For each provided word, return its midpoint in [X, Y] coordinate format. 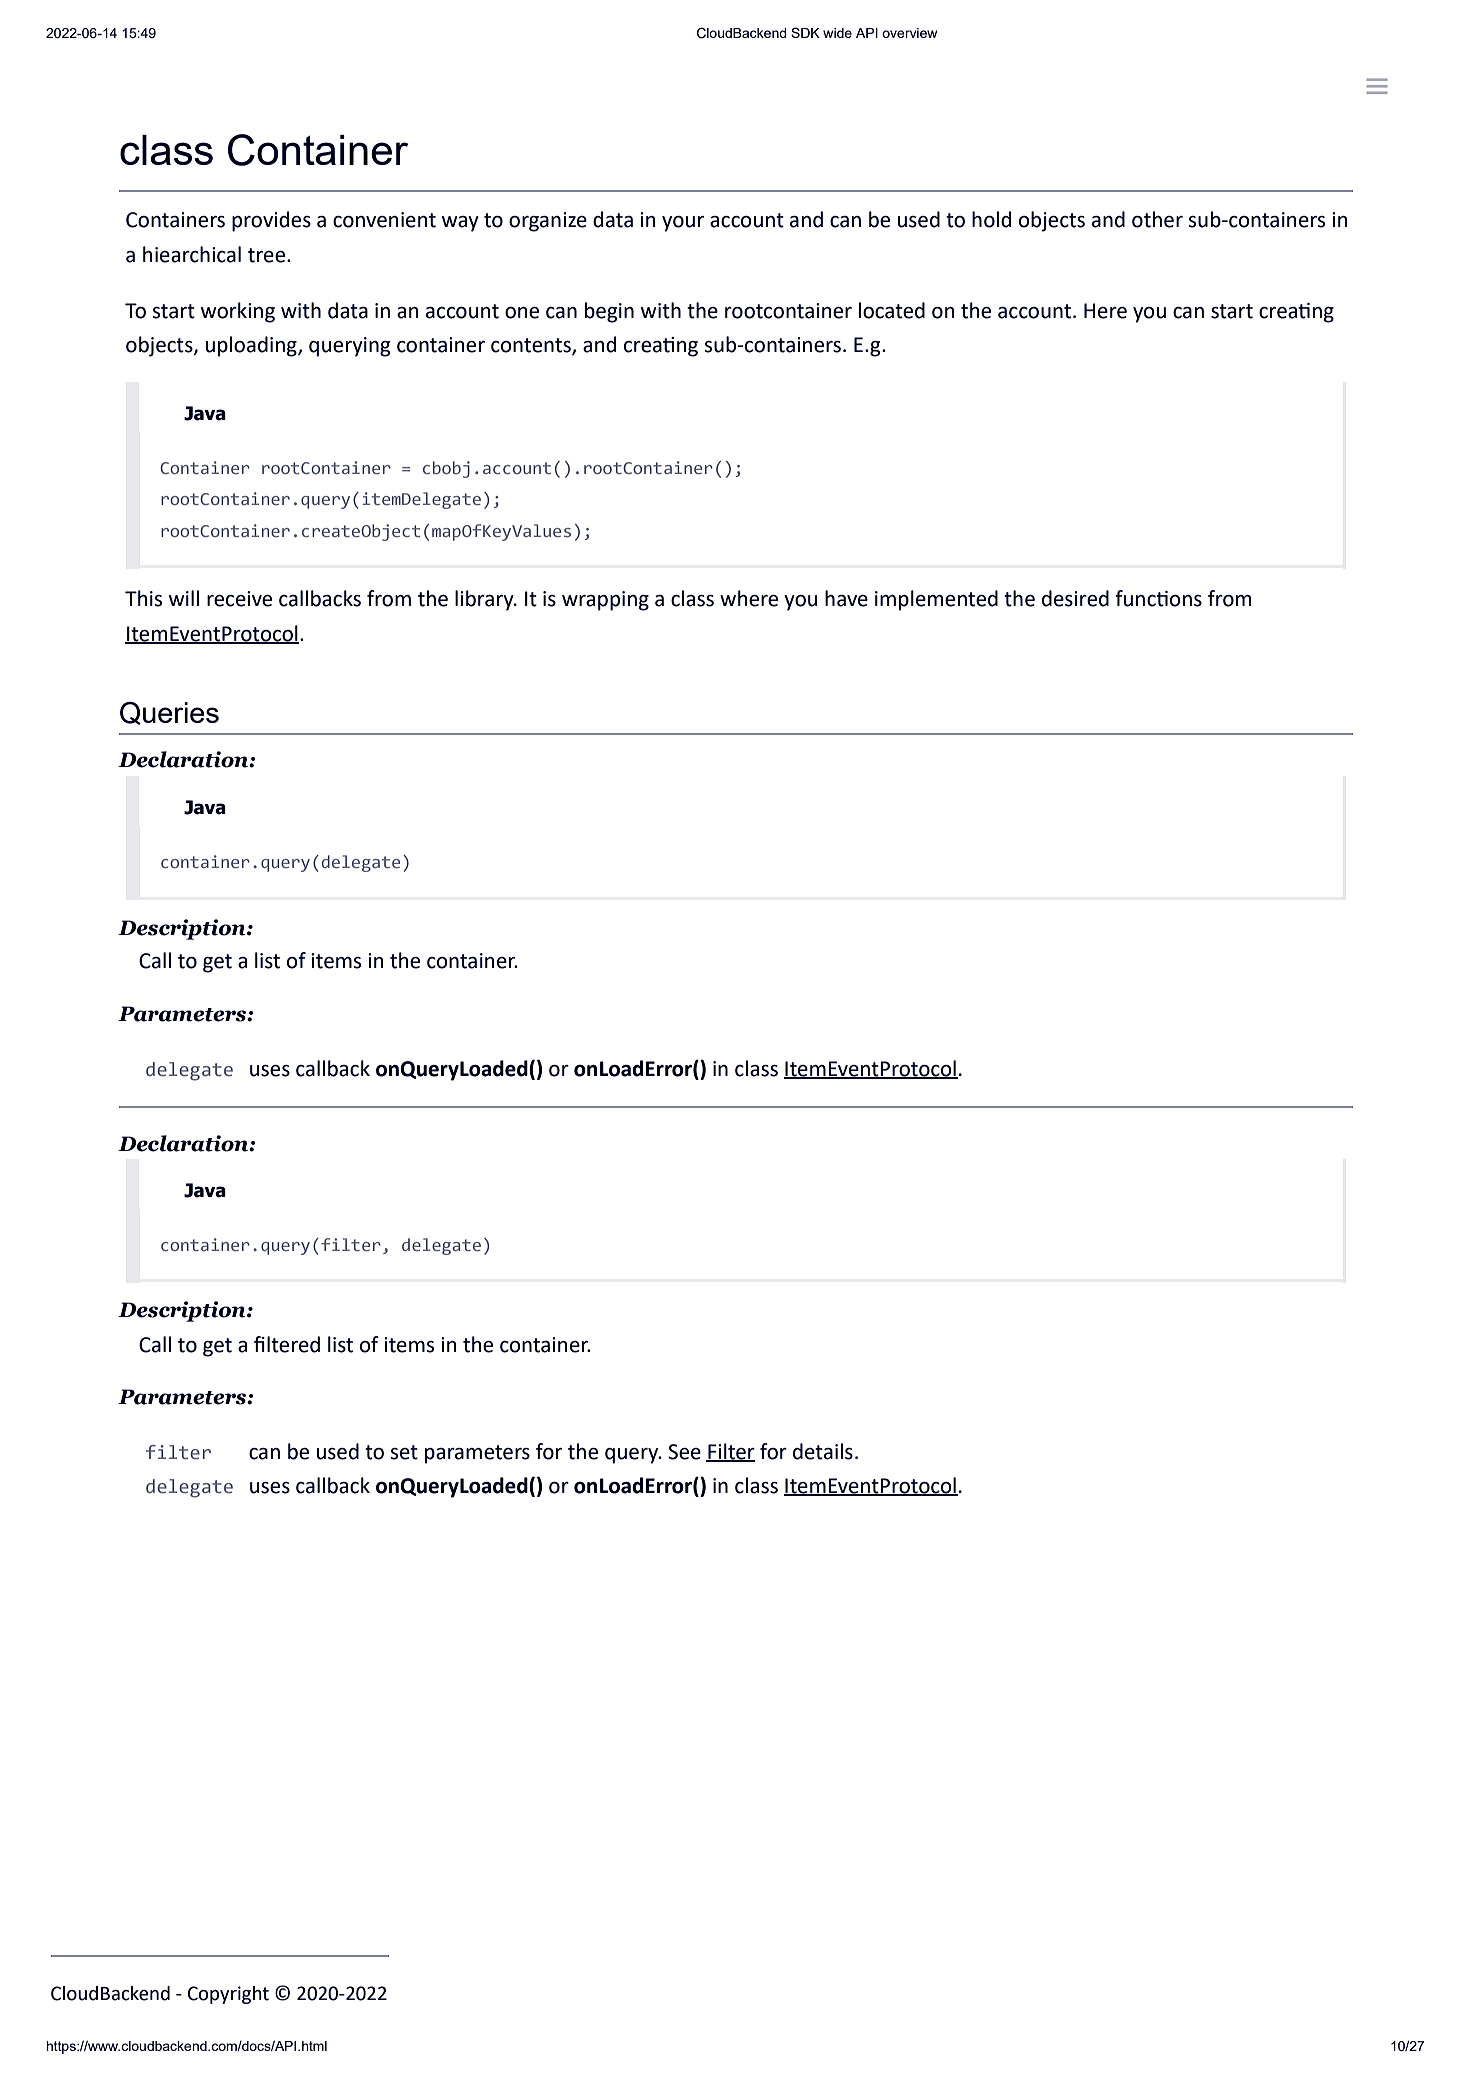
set [404, 1452]
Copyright [228, 1995]
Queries [169, 713]
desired [1075, 598]
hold [991, 219]
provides [271, 221]
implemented [936, 600]
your [683, 224]
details [823, 1451]
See [684, 1452]
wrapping [605, 601]
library [485, 600]
